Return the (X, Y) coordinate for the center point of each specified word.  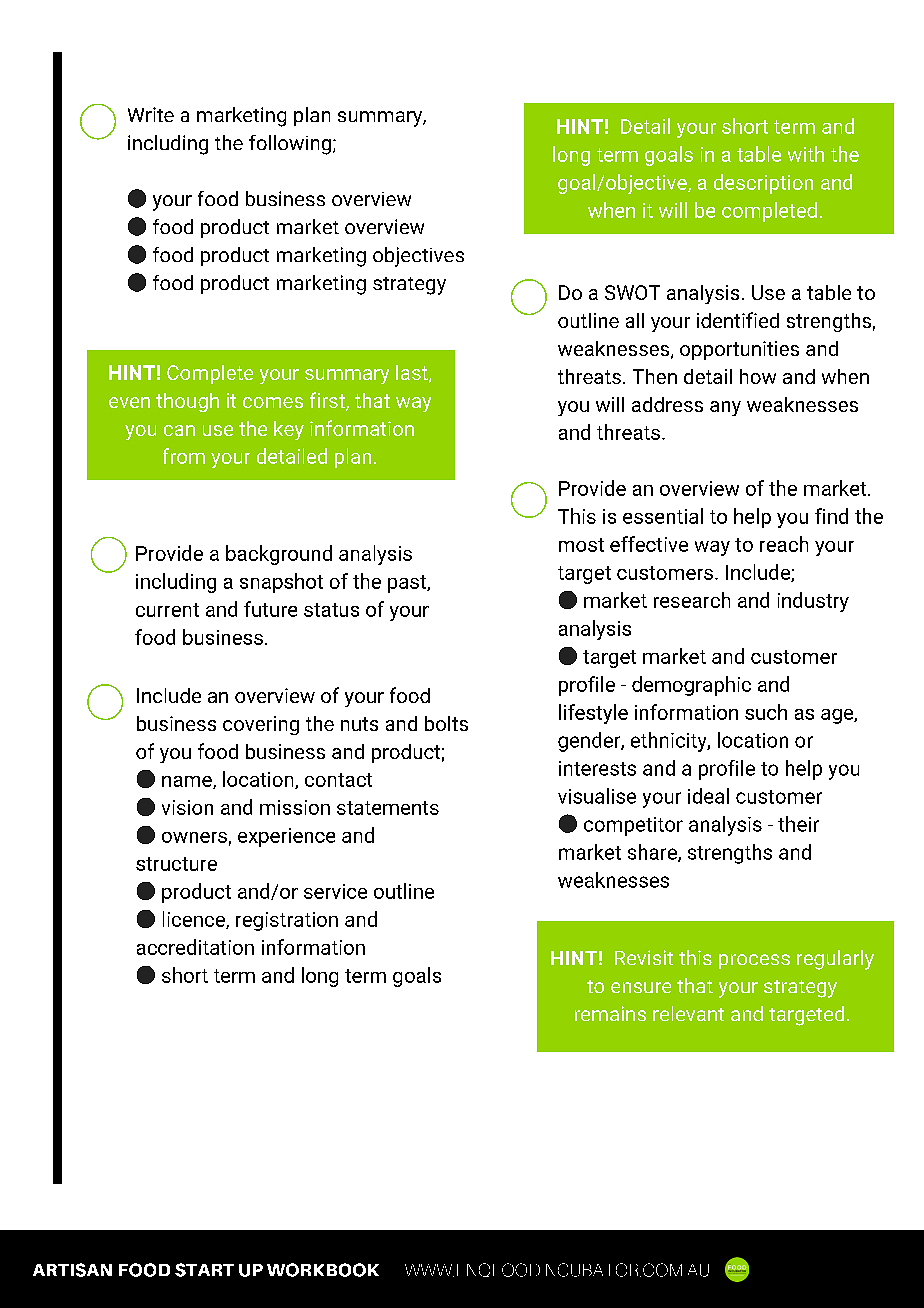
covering (261, 725)
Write (151, 114)
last (413, 374)
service (335, 891)
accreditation (195, 947)
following (290, 145)
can (179, 430)
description (763, 184)
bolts (446, 723)
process (754, 961)
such (766, 712)
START (204, 1270)
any (725, 408)
